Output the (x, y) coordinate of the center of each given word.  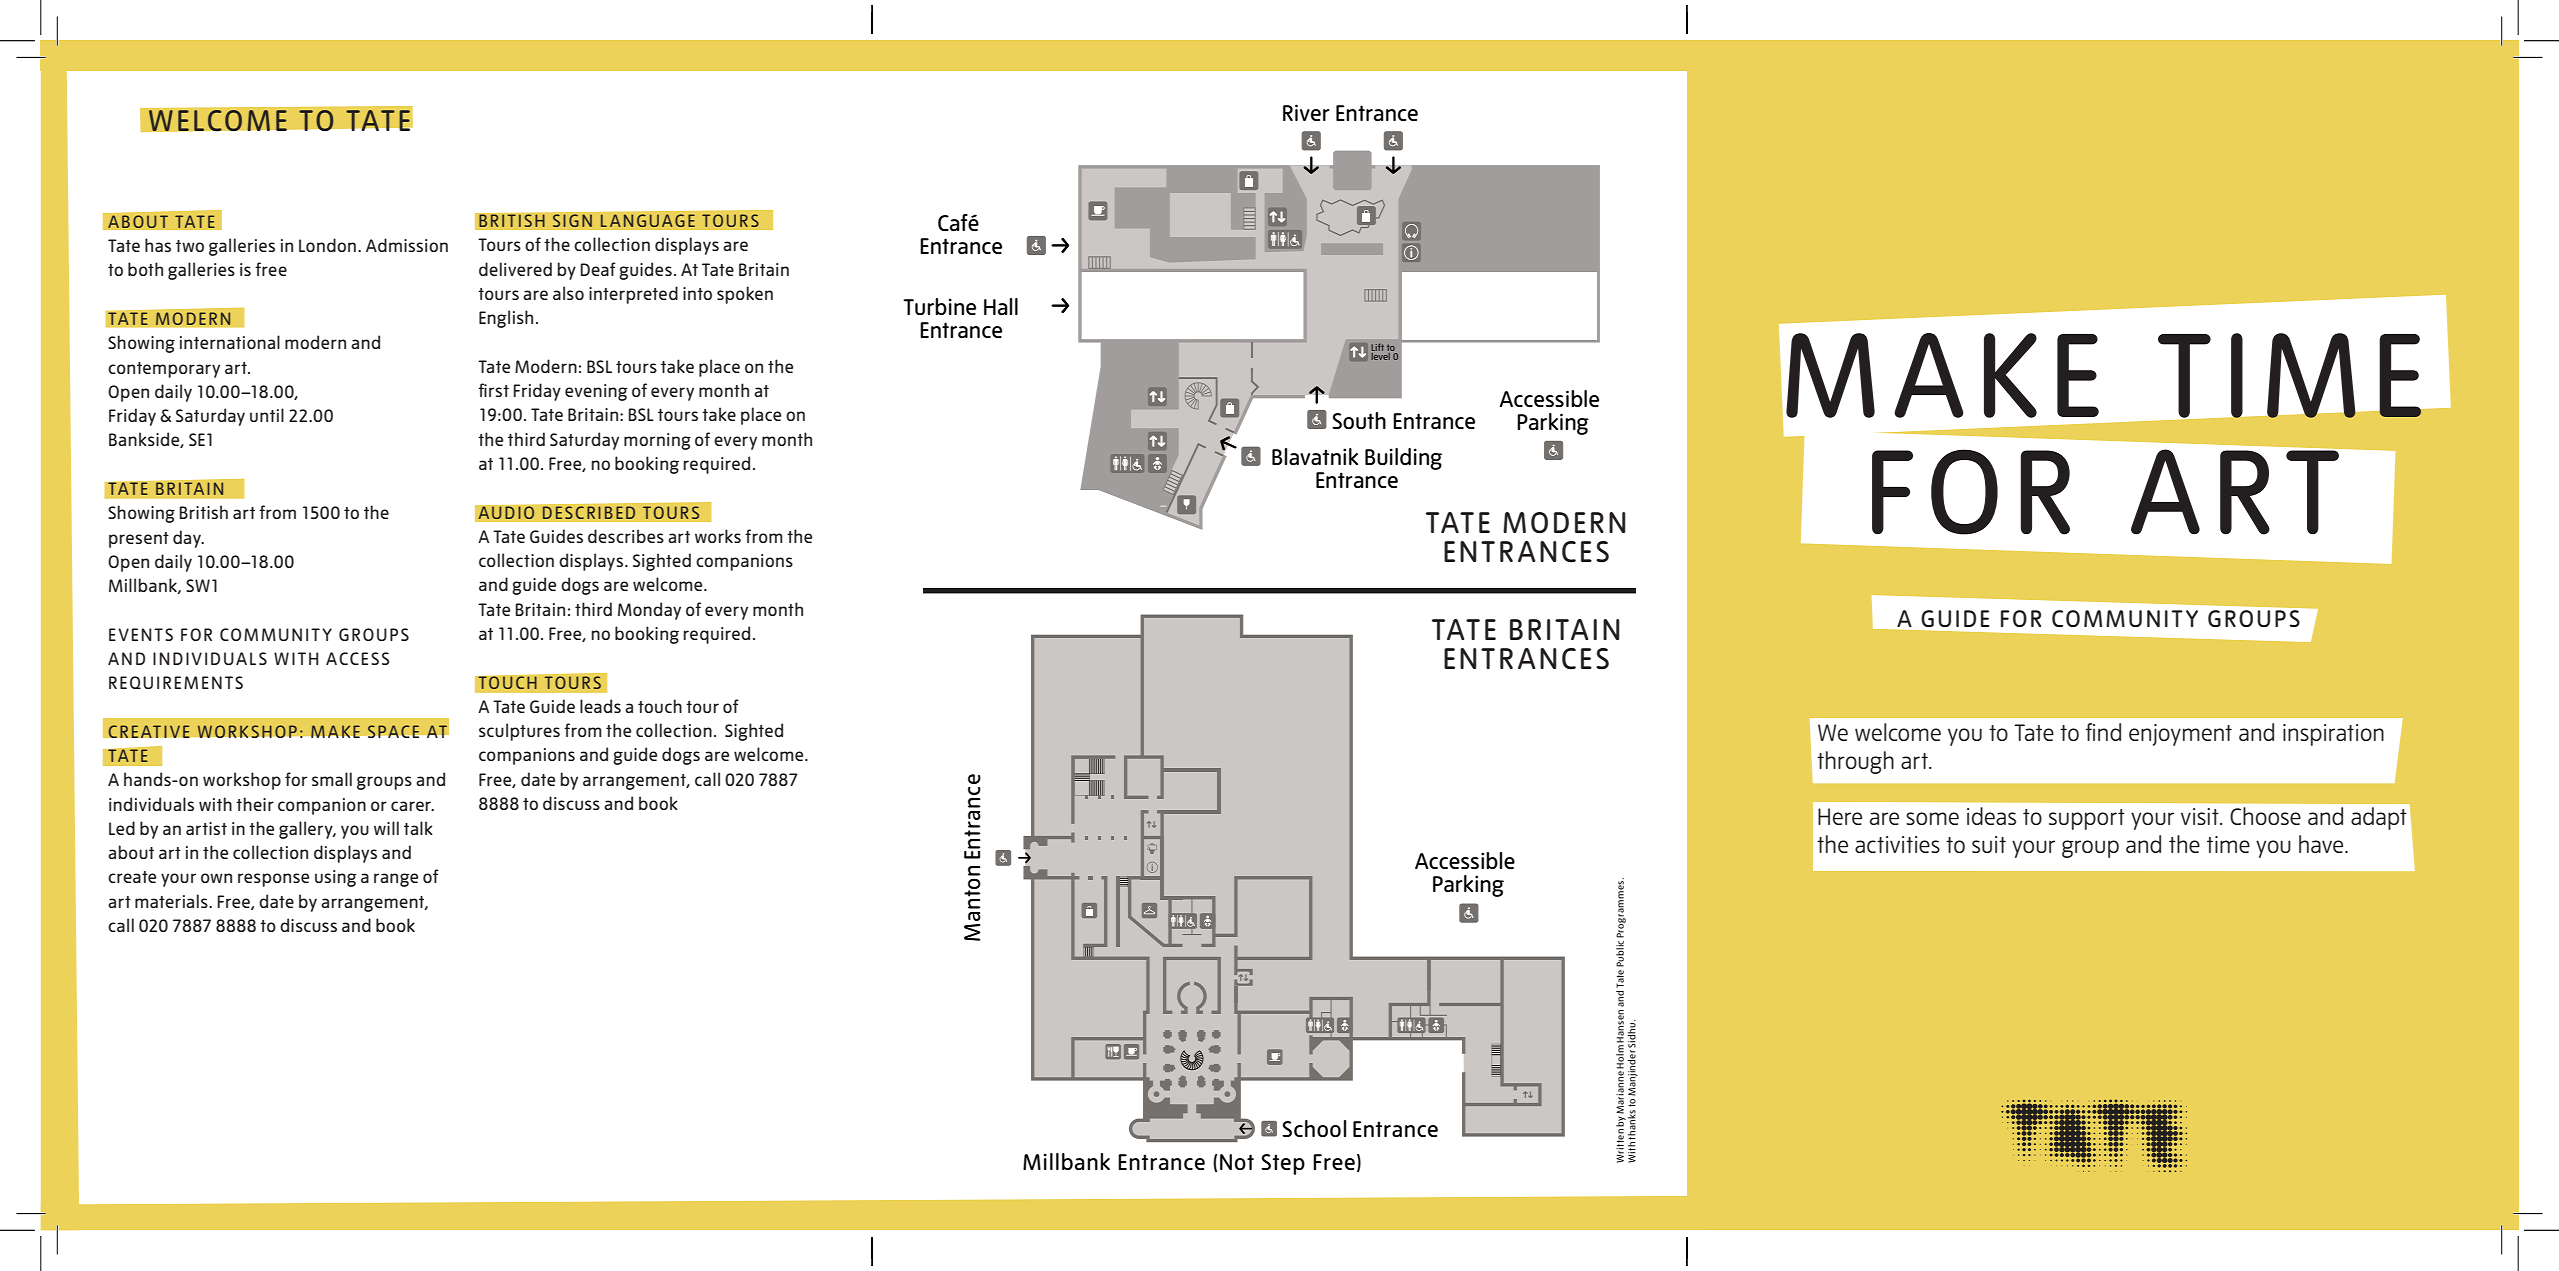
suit (1989, 844)
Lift (1377, 347)
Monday (649, 611)
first (493, 390)
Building (1403, 459)
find (2103, 732)
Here (1840, 816)
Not (1237, 1162)
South (1359, 420)
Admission (407, 245)
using (336, 878)
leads (600, 706)
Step (1283, 1164)
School (1314, 1128)
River (1306, 112)
